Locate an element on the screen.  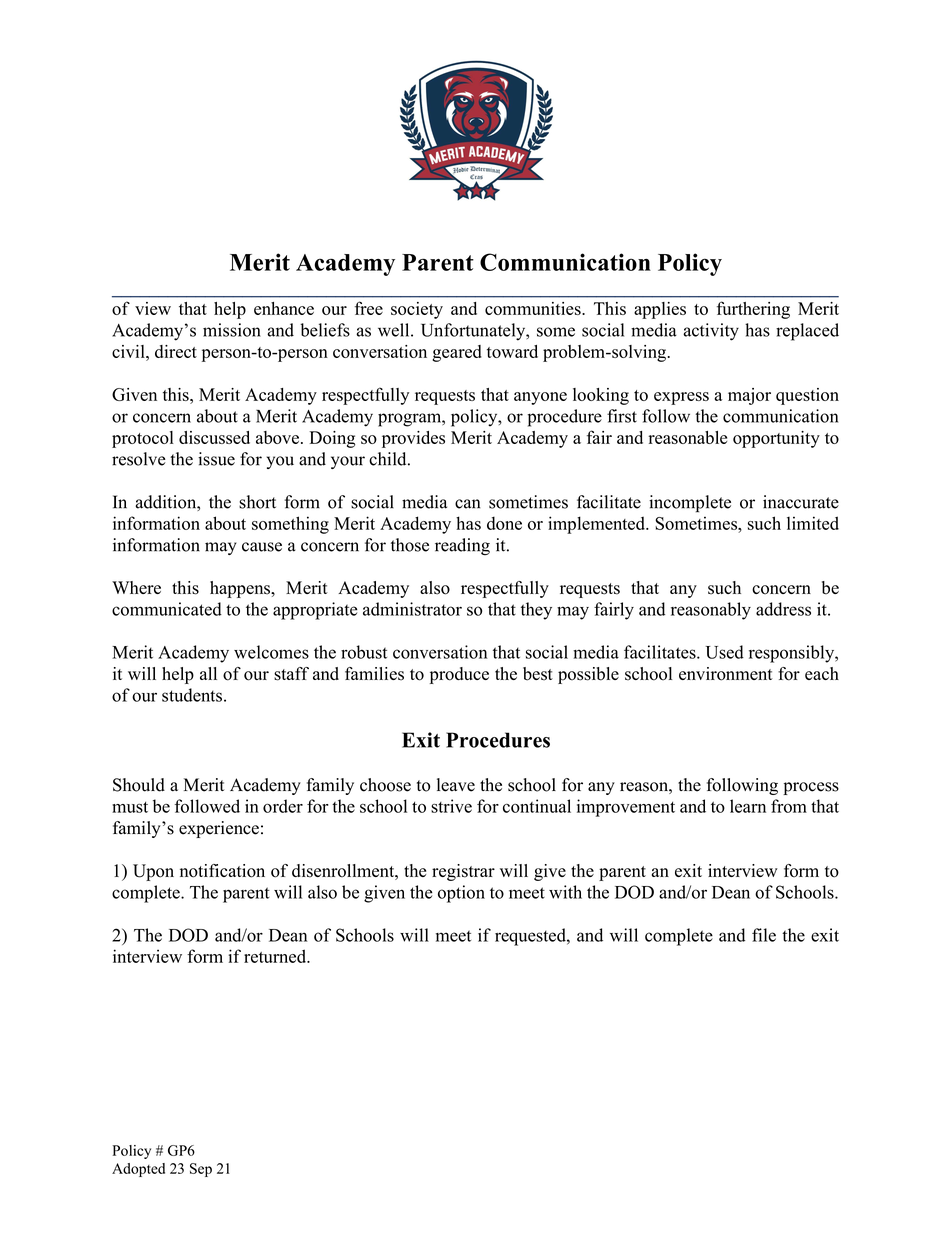
option is located at coordinates (461, 894).
